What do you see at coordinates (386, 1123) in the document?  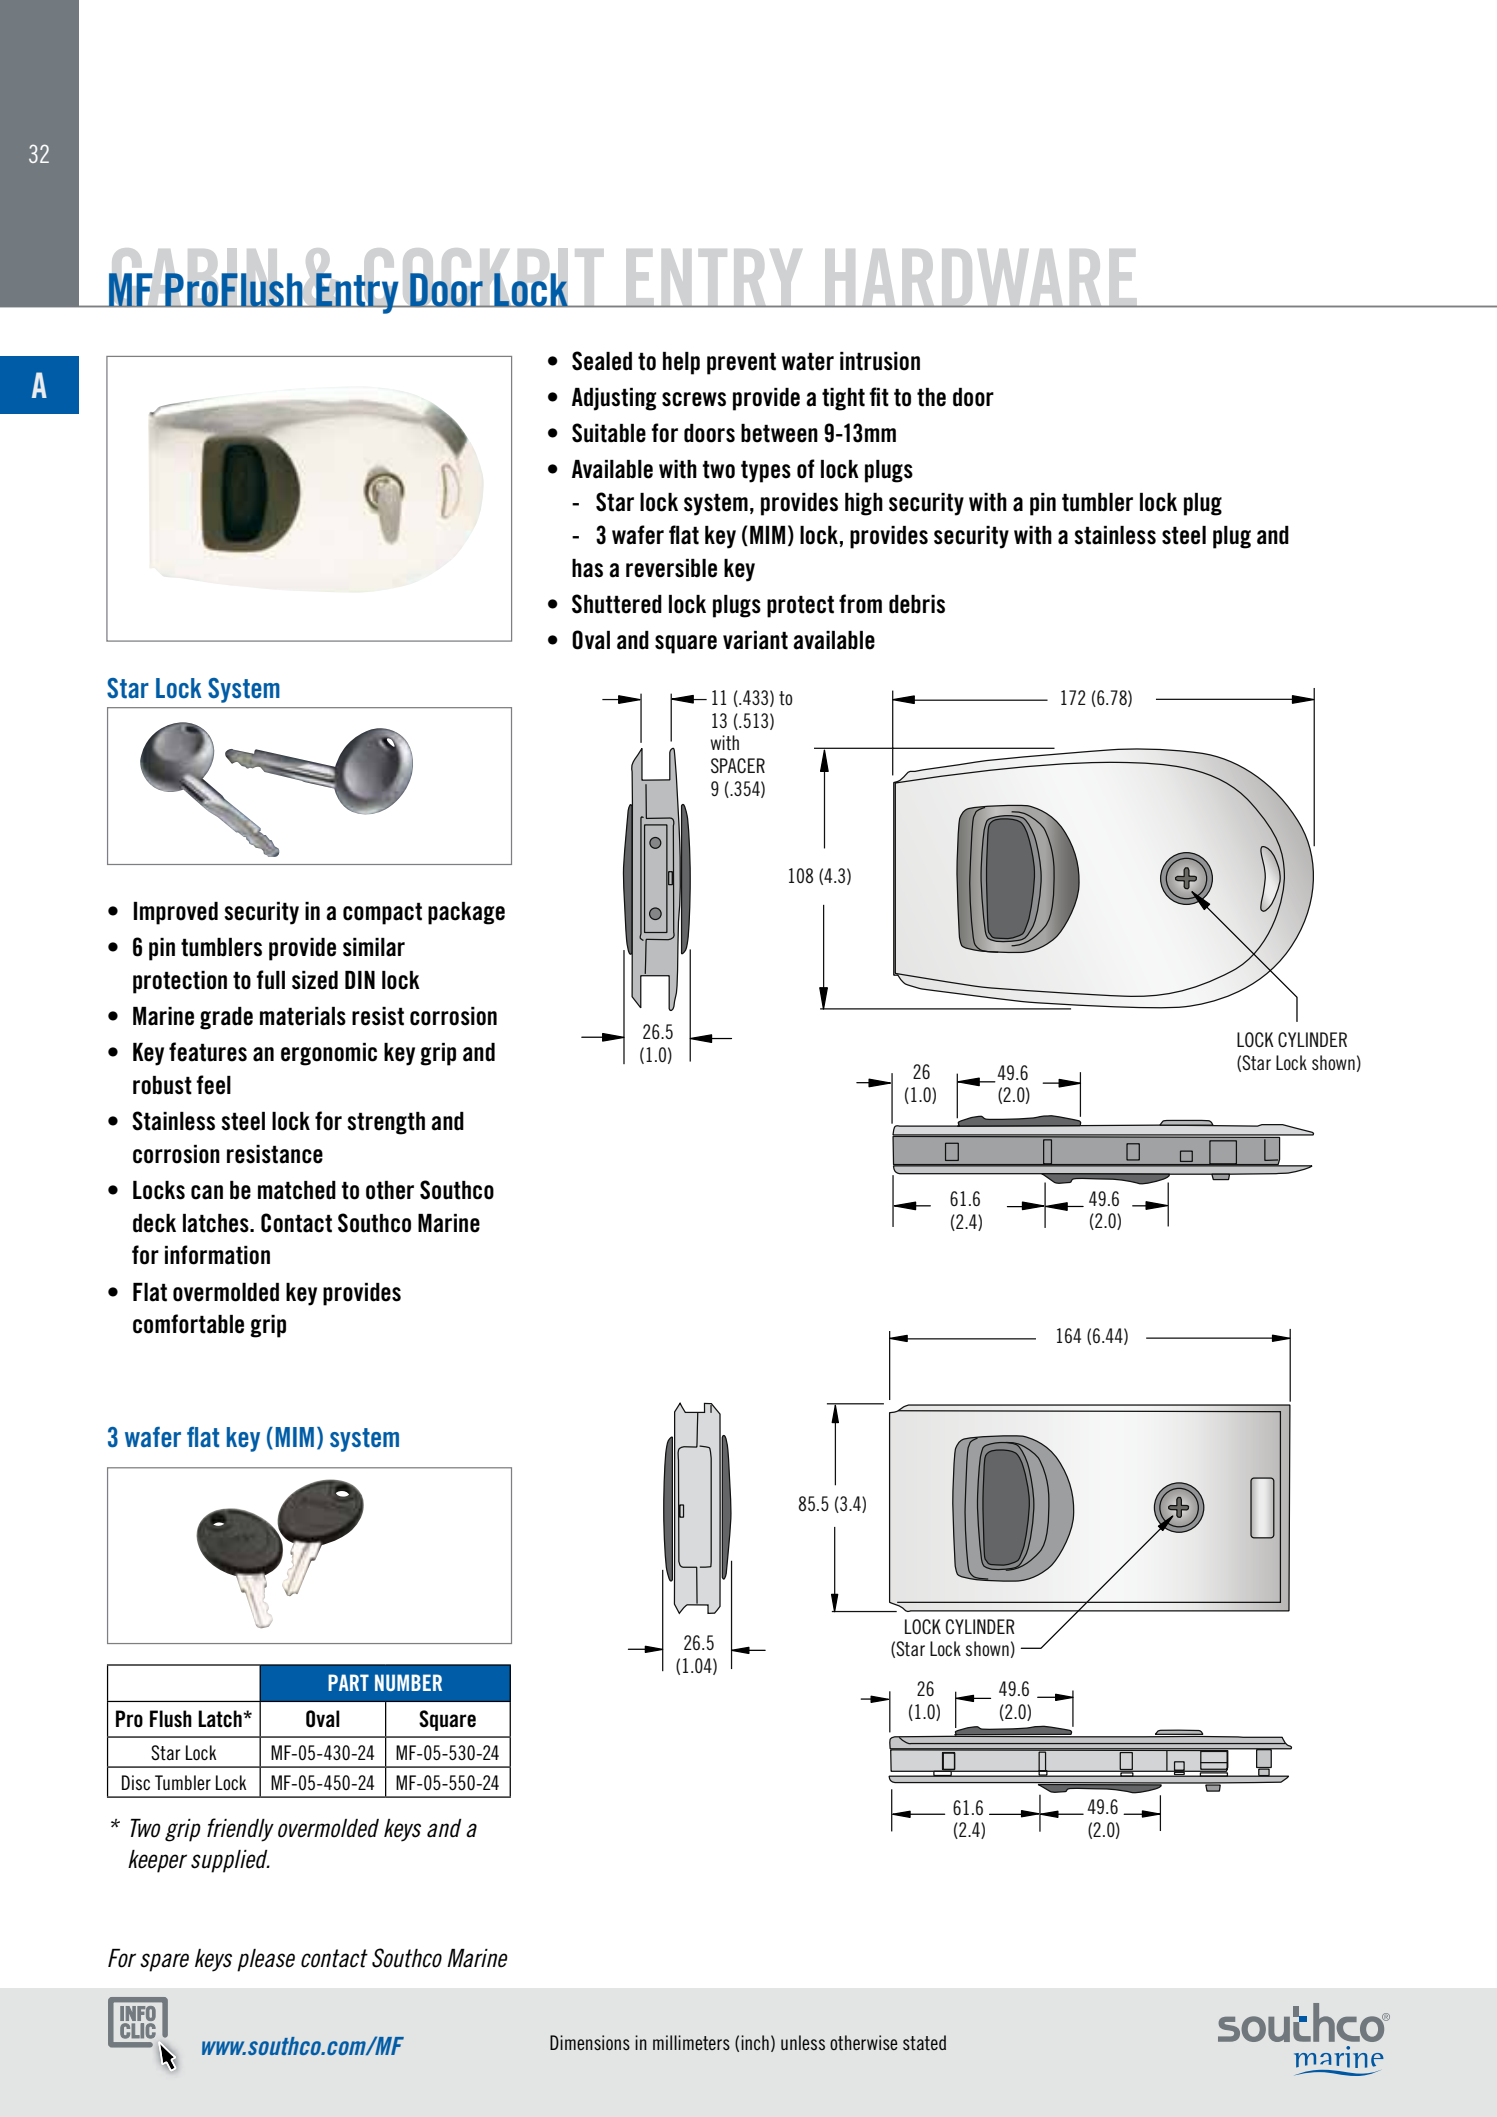 I see `strength` at bounding box center [386, 1123].
